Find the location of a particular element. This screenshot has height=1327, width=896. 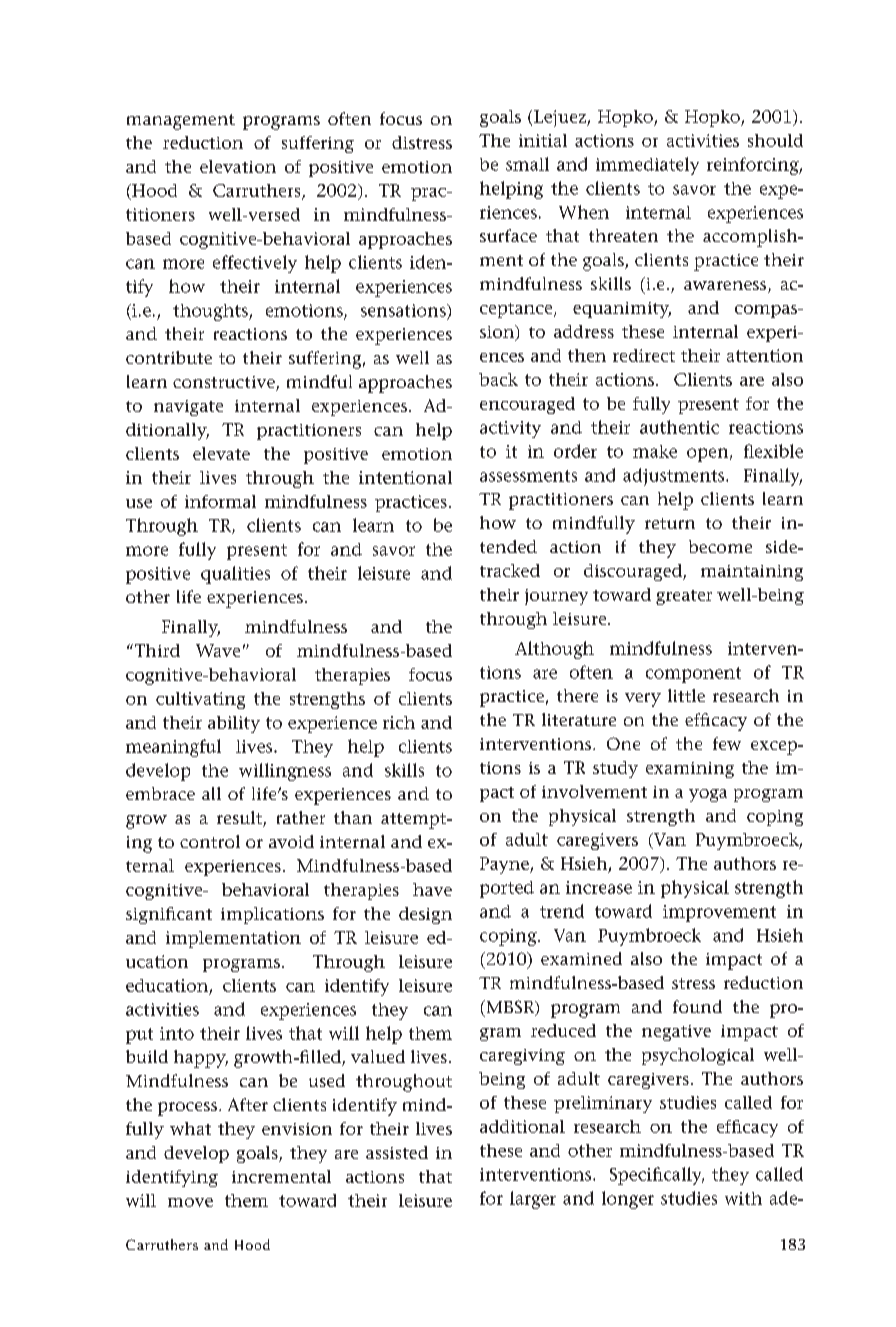

elevation is located at coordinates (238, 166).
